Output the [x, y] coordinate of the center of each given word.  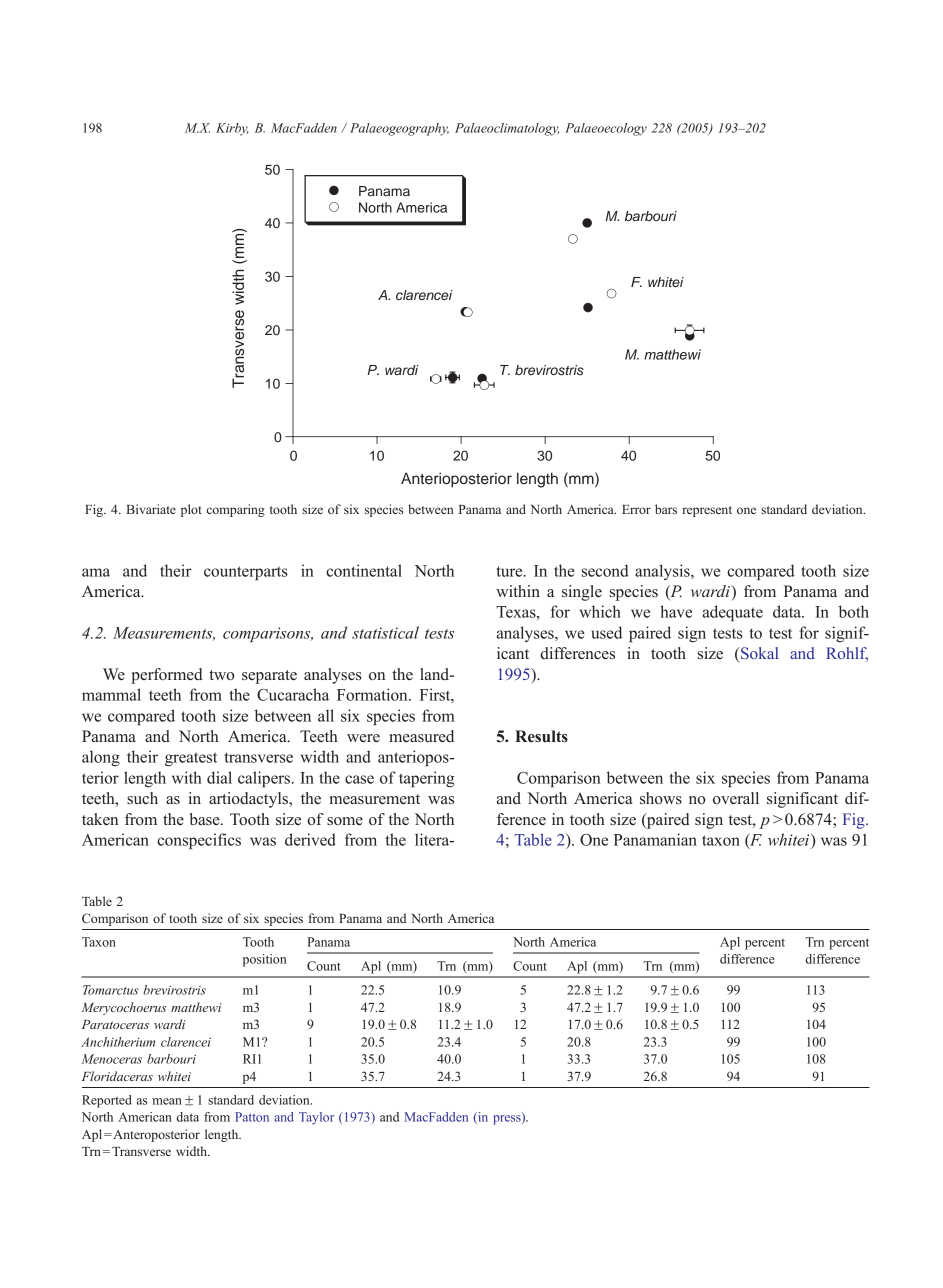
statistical [385, 632]
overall [736, 798]
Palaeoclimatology [507, 129]
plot [191, 510]
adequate [733, 613]
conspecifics [199, 841]
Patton [252, 1117]
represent [707, 511]
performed [167, 676]
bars [666, 509]
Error [636, 509]
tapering [427, 779]
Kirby [232, 129]
